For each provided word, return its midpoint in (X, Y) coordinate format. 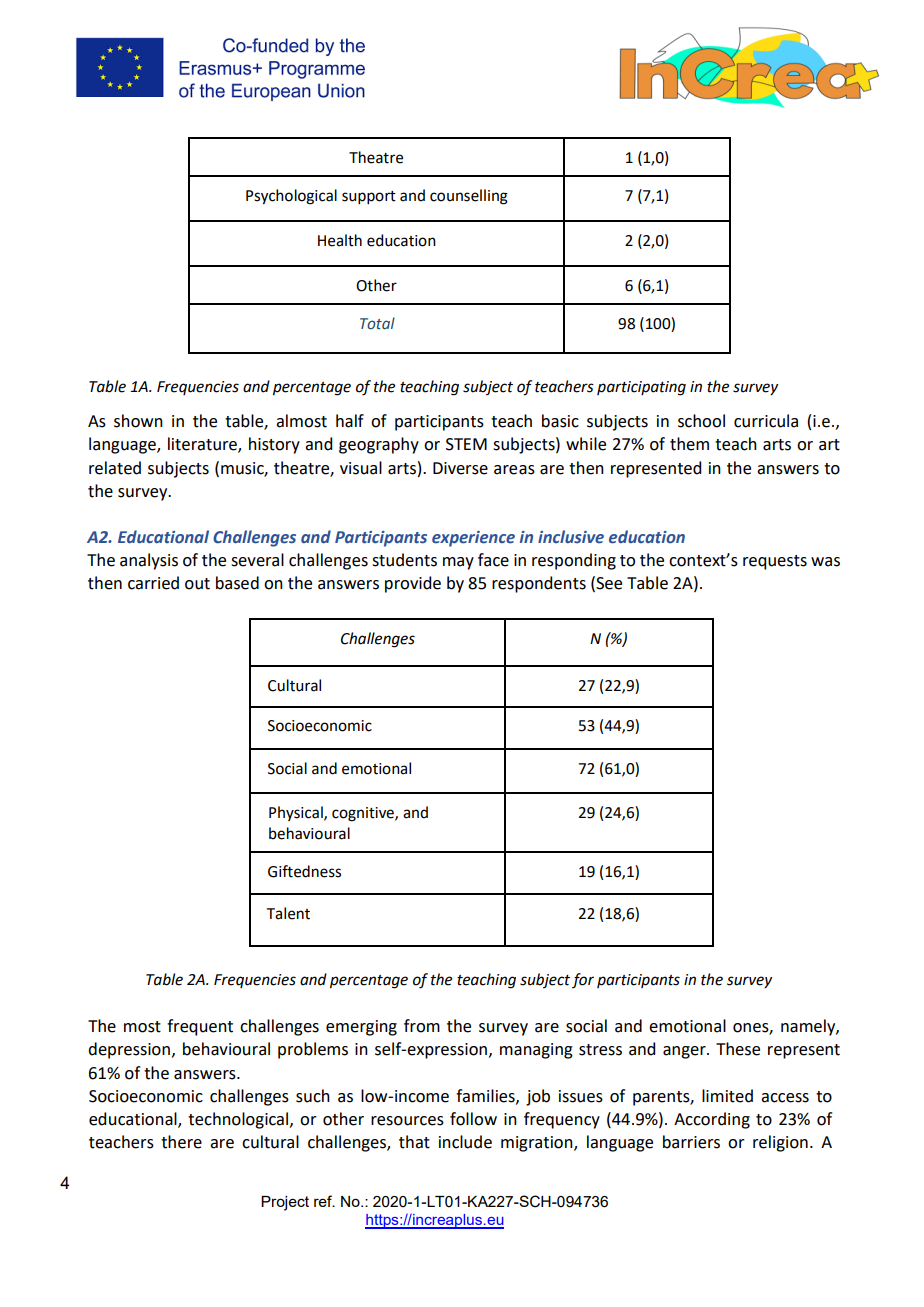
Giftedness (304, 871)
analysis (149, 561)
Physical (297, 813)
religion (780, 1143)
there (181, 1142)
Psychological (291, 197)
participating (641, 388)
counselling (469, 197)
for (583, 980)
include (465, 1142)
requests (775, 562)
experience (473, 539)
